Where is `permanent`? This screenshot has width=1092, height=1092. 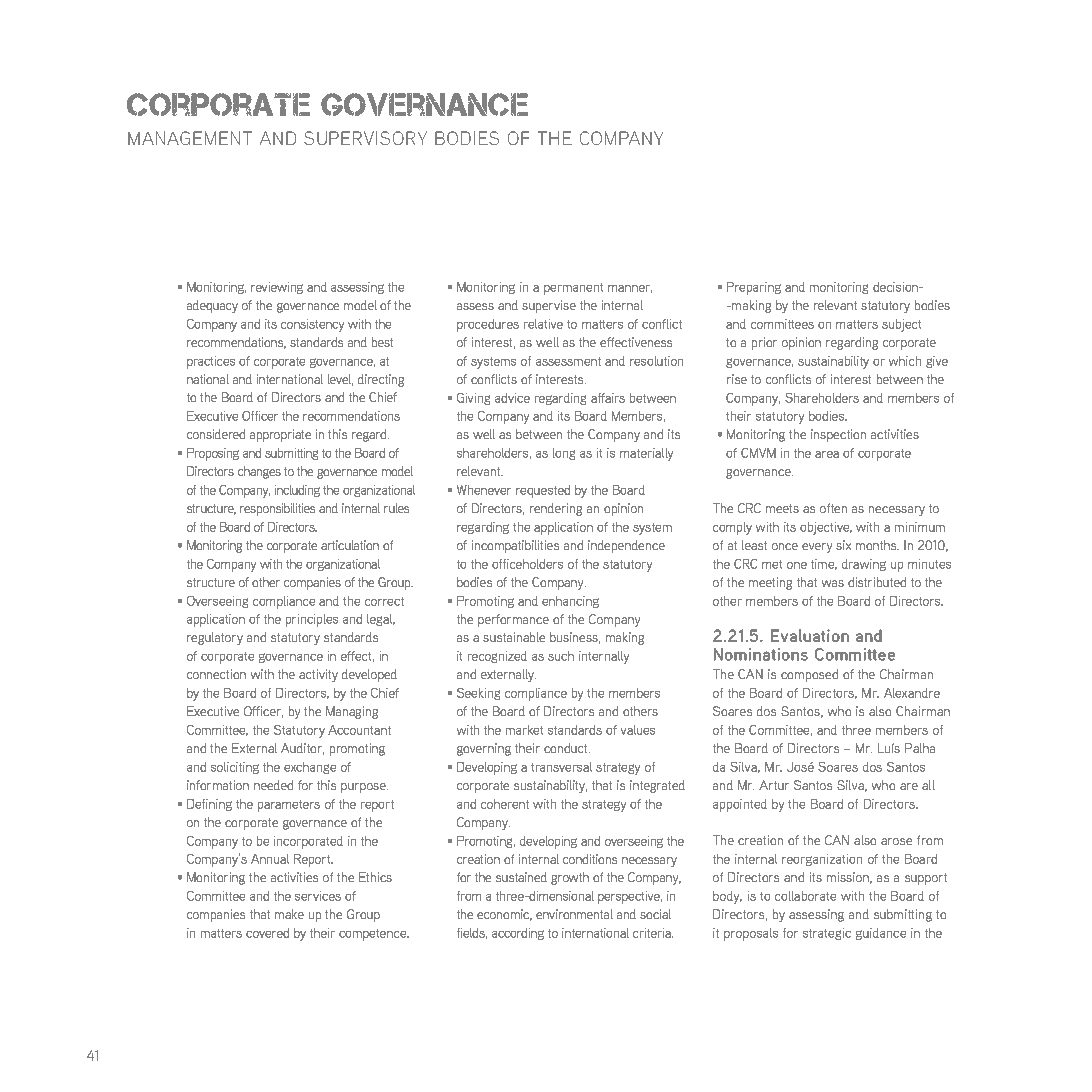 permanent is located at coordinates (573, 289).
